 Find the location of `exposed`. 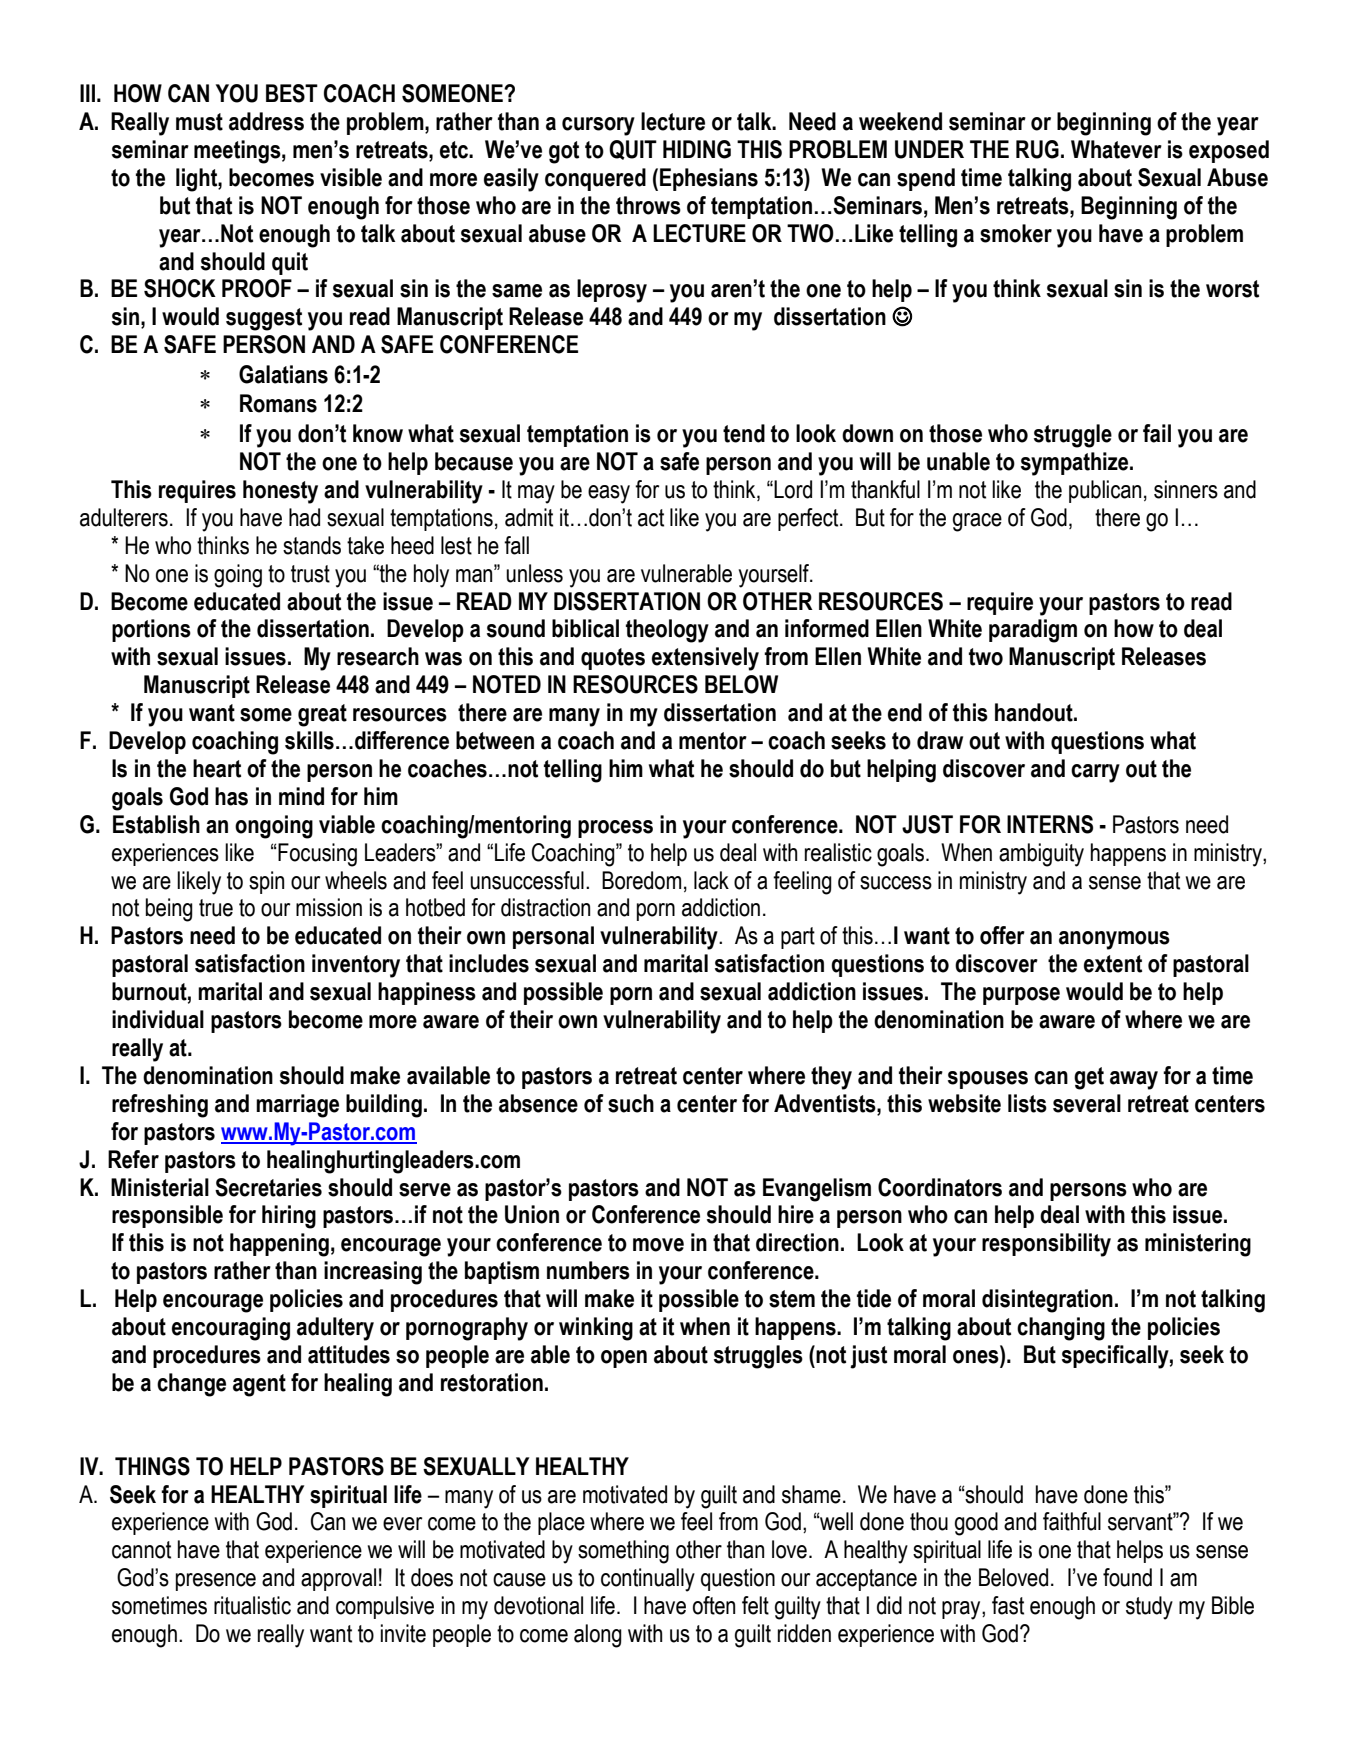

exposed is located at coordinates (1229, 151).
